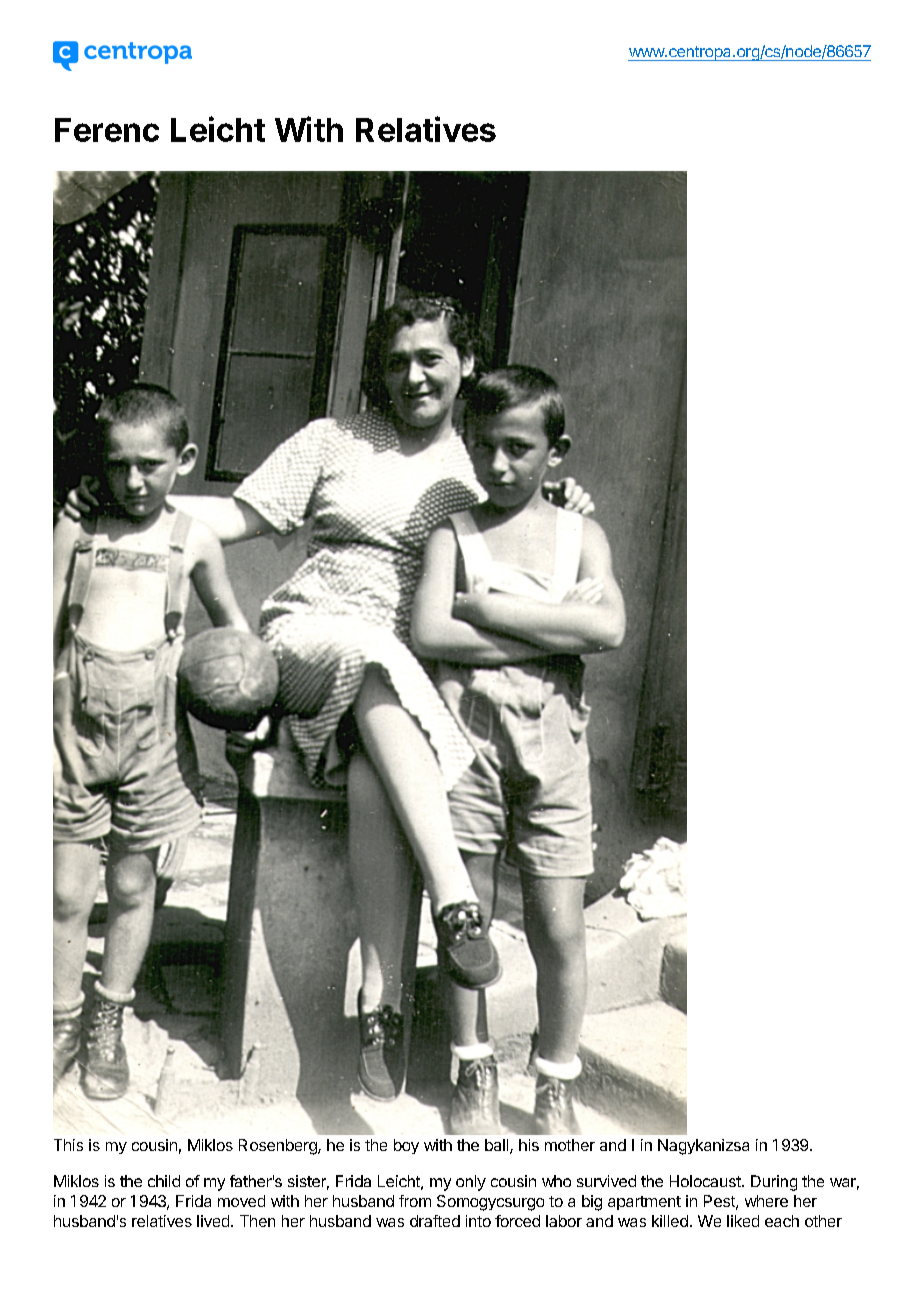 The height and width of the document is (1308, 924). What do you see at coordinates (107, 130) in the document?
I see `Ferenc` at bounding box center [107, 130].
